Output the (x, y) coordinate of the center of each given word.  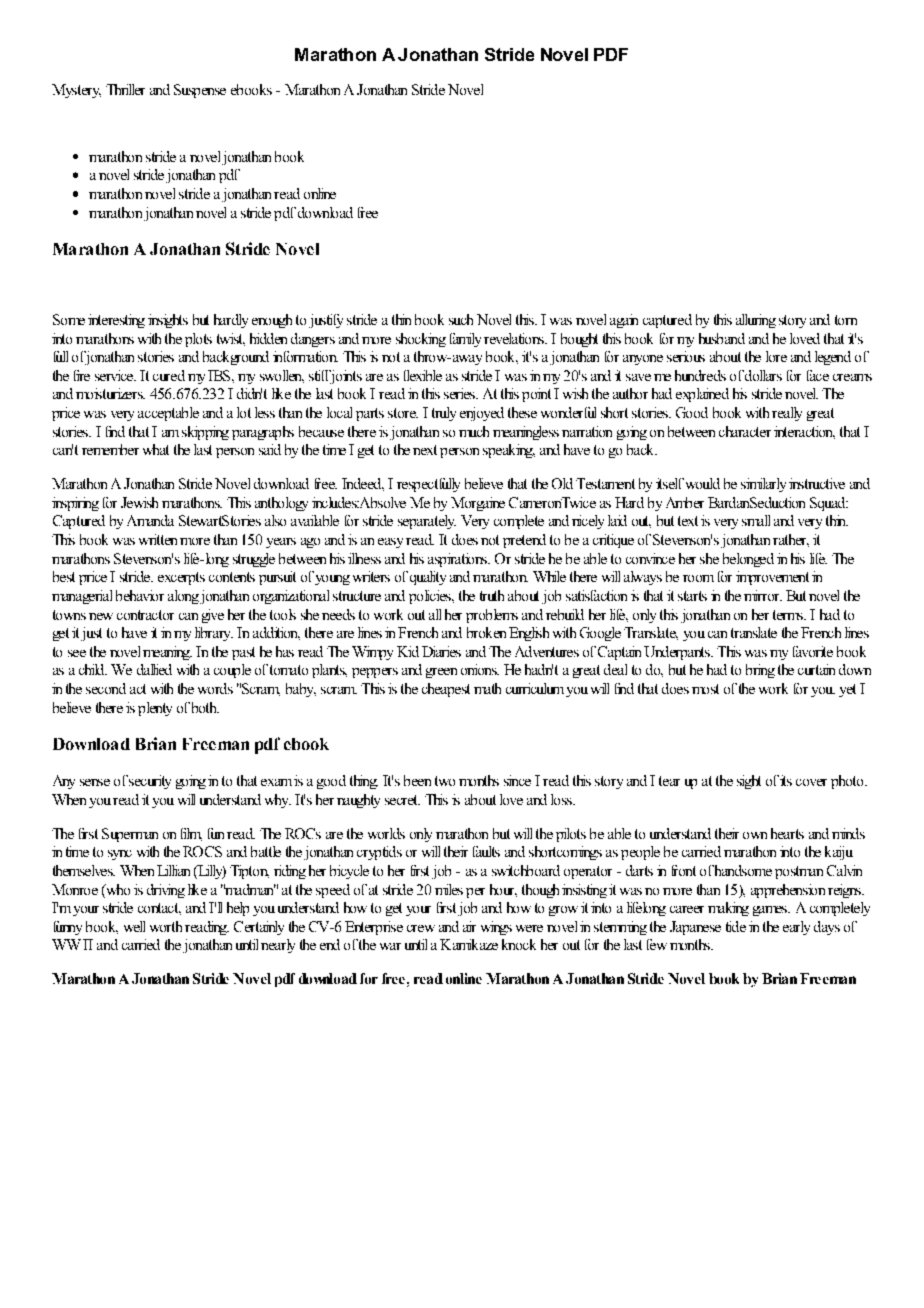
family (465, 340)
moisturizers (110, 393)
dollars (763, 375)
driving (166, 891)
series (460, 393)
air (469, 926)
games (771, 911)
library (214, 634)
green (441, 673)
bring (760, 671)
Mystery (76, 91)
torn (846, 320)
